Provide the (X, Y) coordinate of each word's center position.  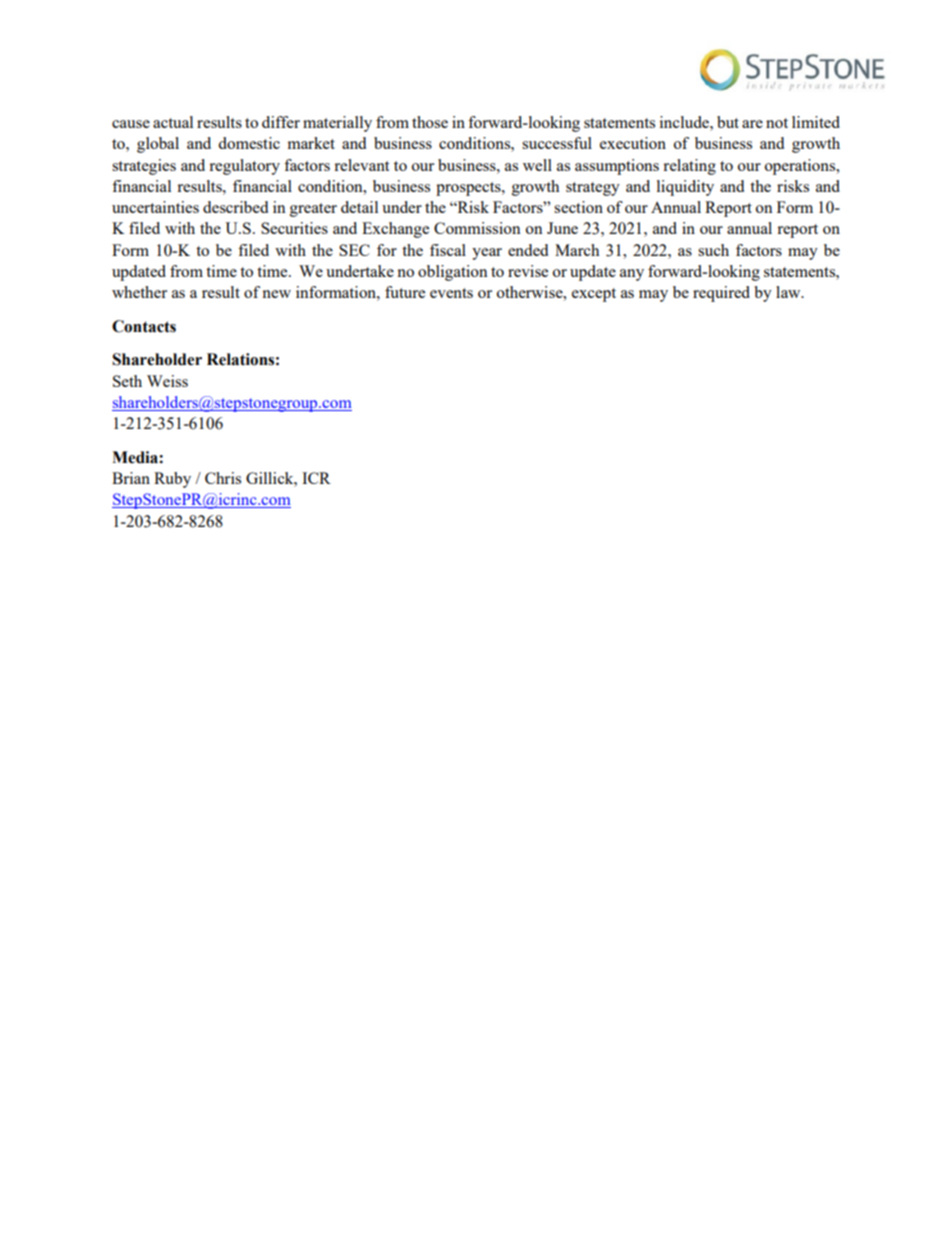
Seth (127, 381)
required (721, 294)
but (728, 122)
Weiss (167, 381)
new (276, 294)
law (789, 292)
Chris (223, 478)
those (430, 122)
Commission (477, 228)
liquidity (685, 188)
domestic (249, 143)
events (451, 293)
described (235, 207)
